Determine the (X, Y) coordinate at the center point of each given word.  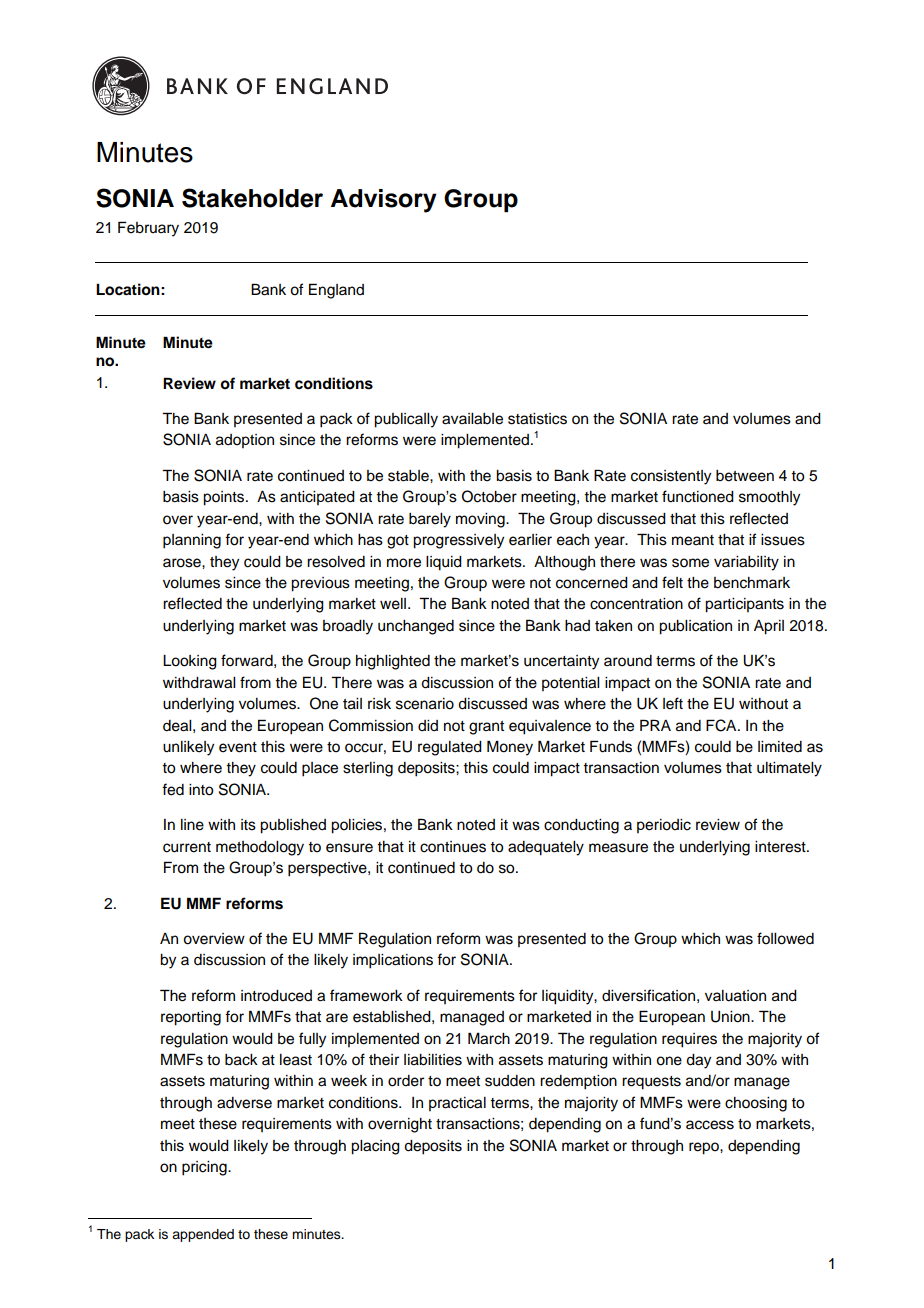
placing (375, 1147)
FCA (722, 725)
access (710, 1125)
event (238, 747)
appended (203, 1235)
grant (486, 728)
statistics (537, 419)
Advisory (384, 201)
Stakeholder (252, 198)
